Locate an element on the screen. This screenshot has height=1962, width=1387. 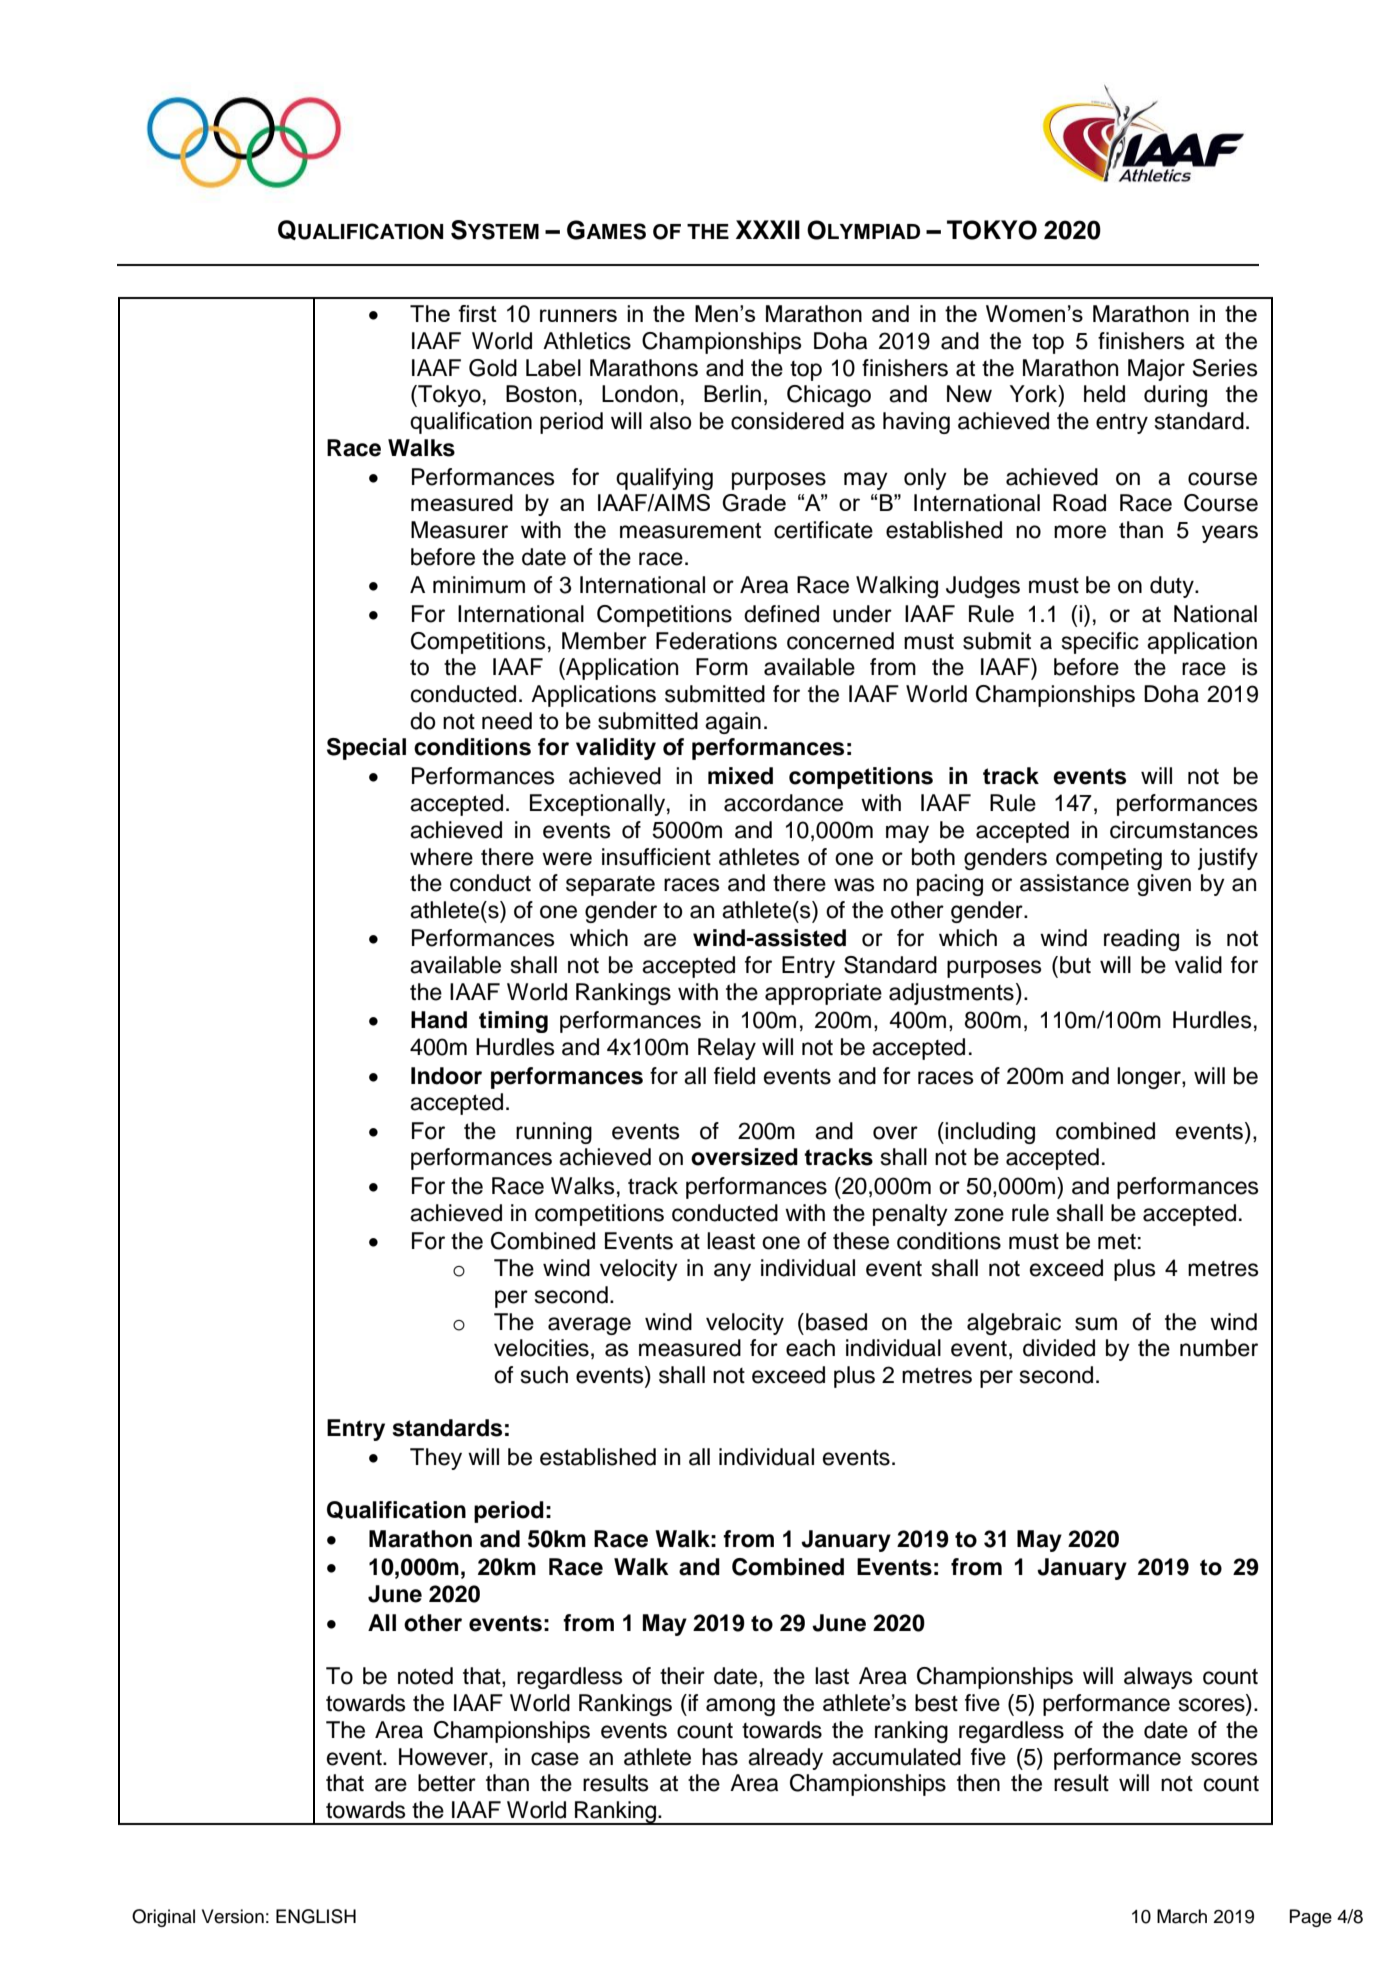
first is located at coordinates (477, 313).
